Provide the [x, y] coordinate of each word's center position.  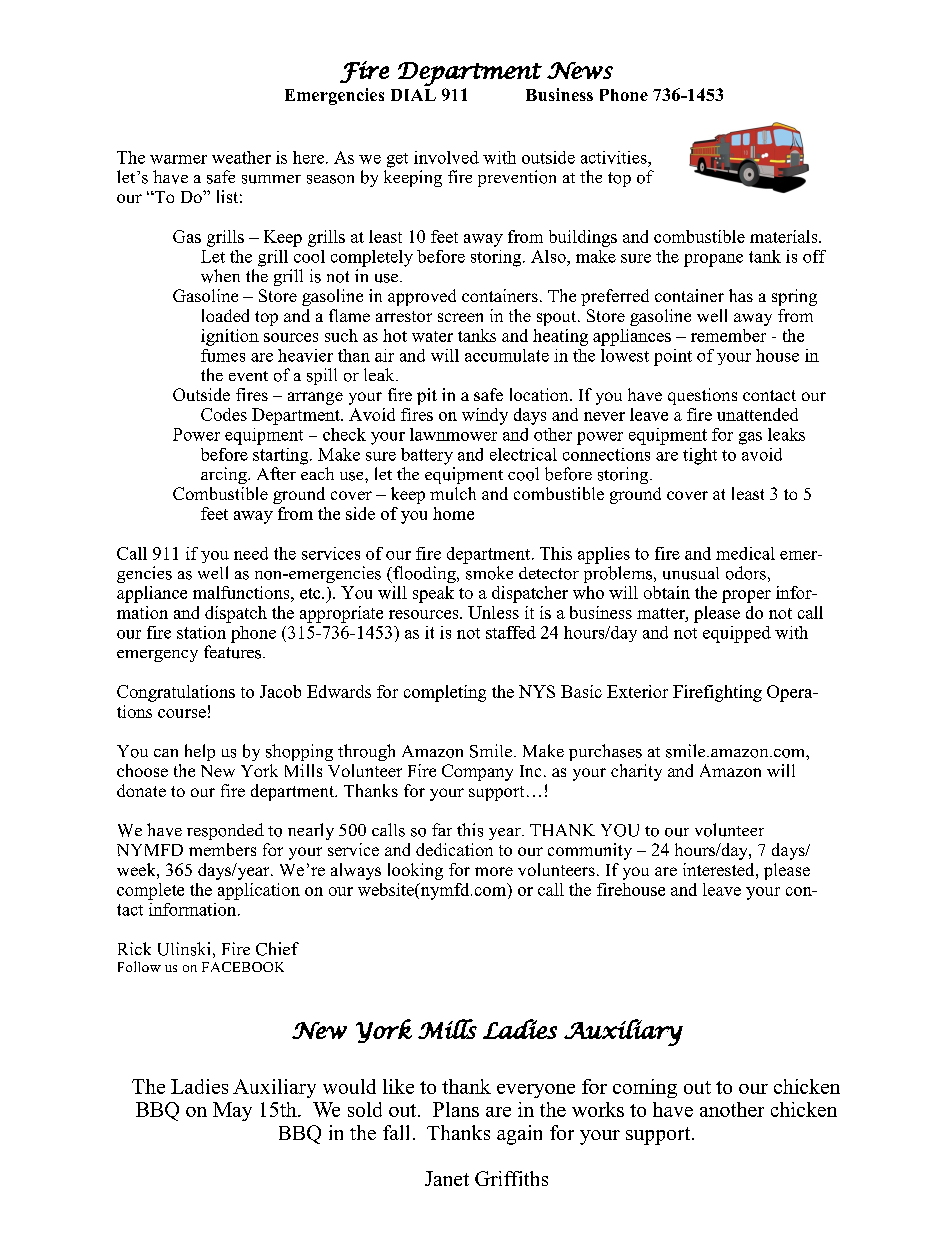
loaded [225, 315]
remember [728, 335]
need [251, 553]
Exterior [637, 691]
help [200, 752]
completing [445, 693]
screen [460, 317]
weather [241, 157]
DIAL [413, 95]
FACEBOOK [243, 967]
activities [615, 157]
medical [745, 553]
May [232, 1111]
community [590, 851]
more [494, 871]
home [453, 513]
